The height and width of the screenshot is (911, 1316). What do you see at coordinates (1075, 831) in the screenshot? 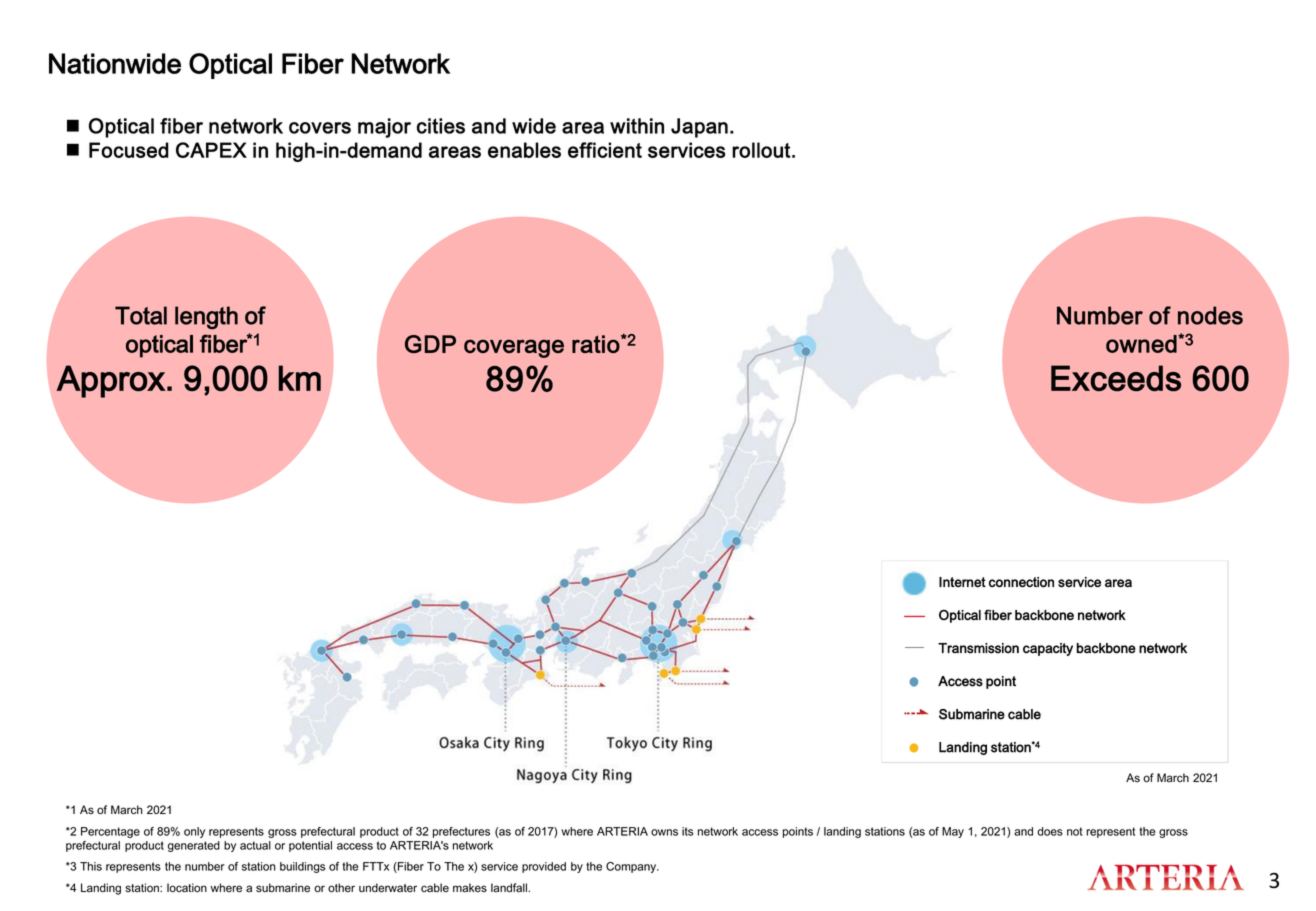
I see `not` at bounding box center [1075, 831].
